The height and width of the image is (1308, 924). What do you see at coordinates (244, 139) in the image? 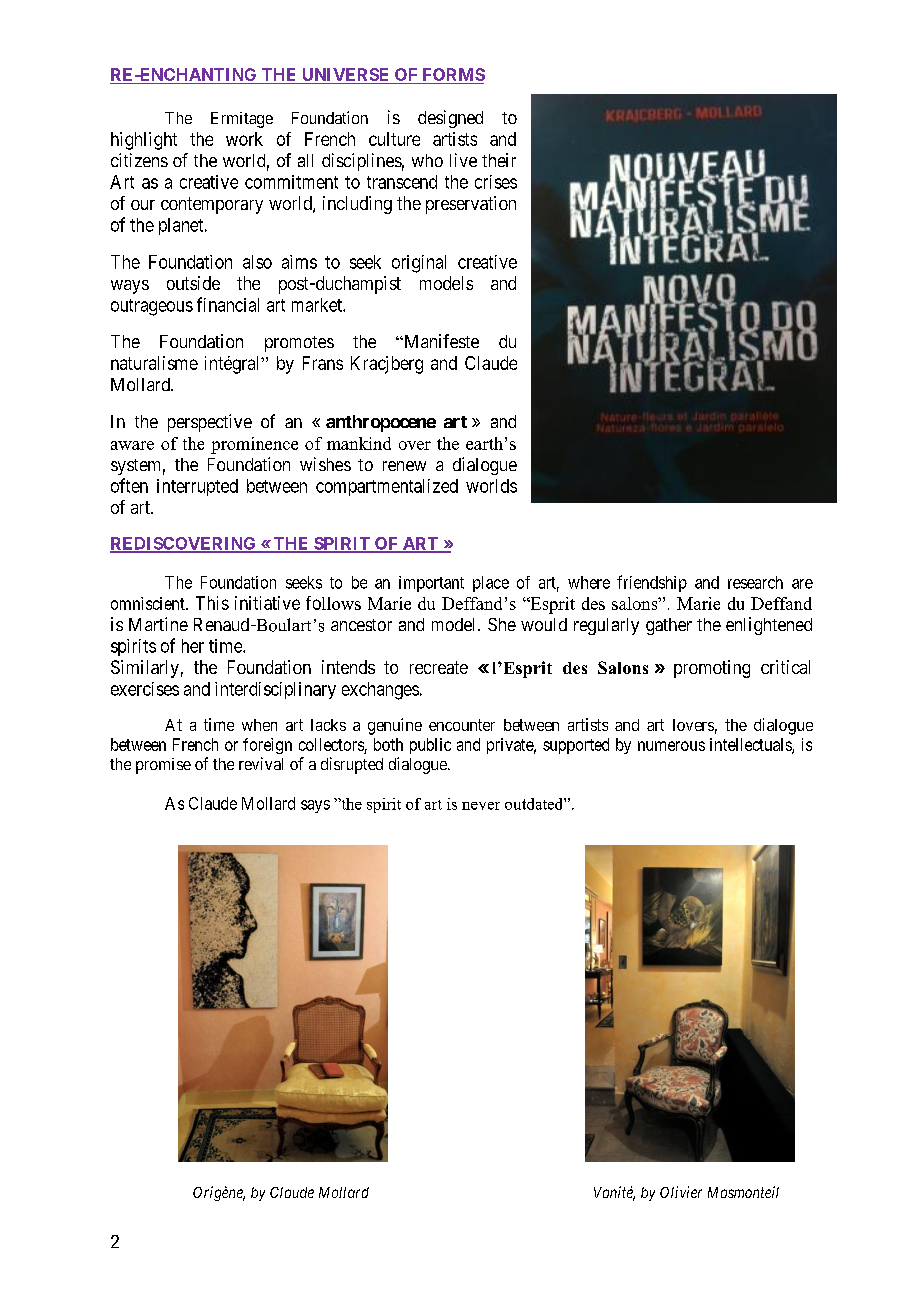
I see `work` at bounding box center [244, 139].
